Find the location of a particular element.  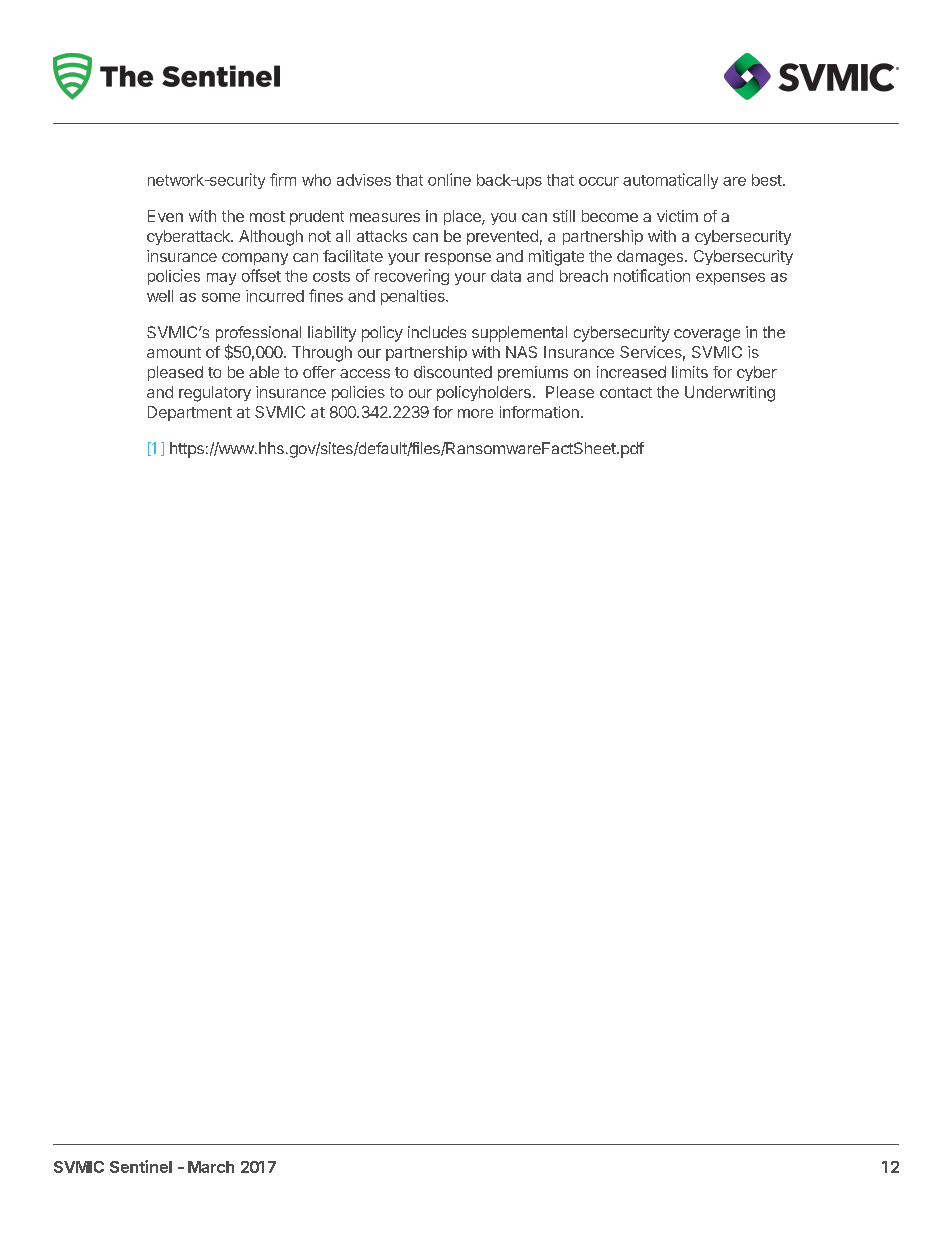

March is located at coordinates (211, 1167).
